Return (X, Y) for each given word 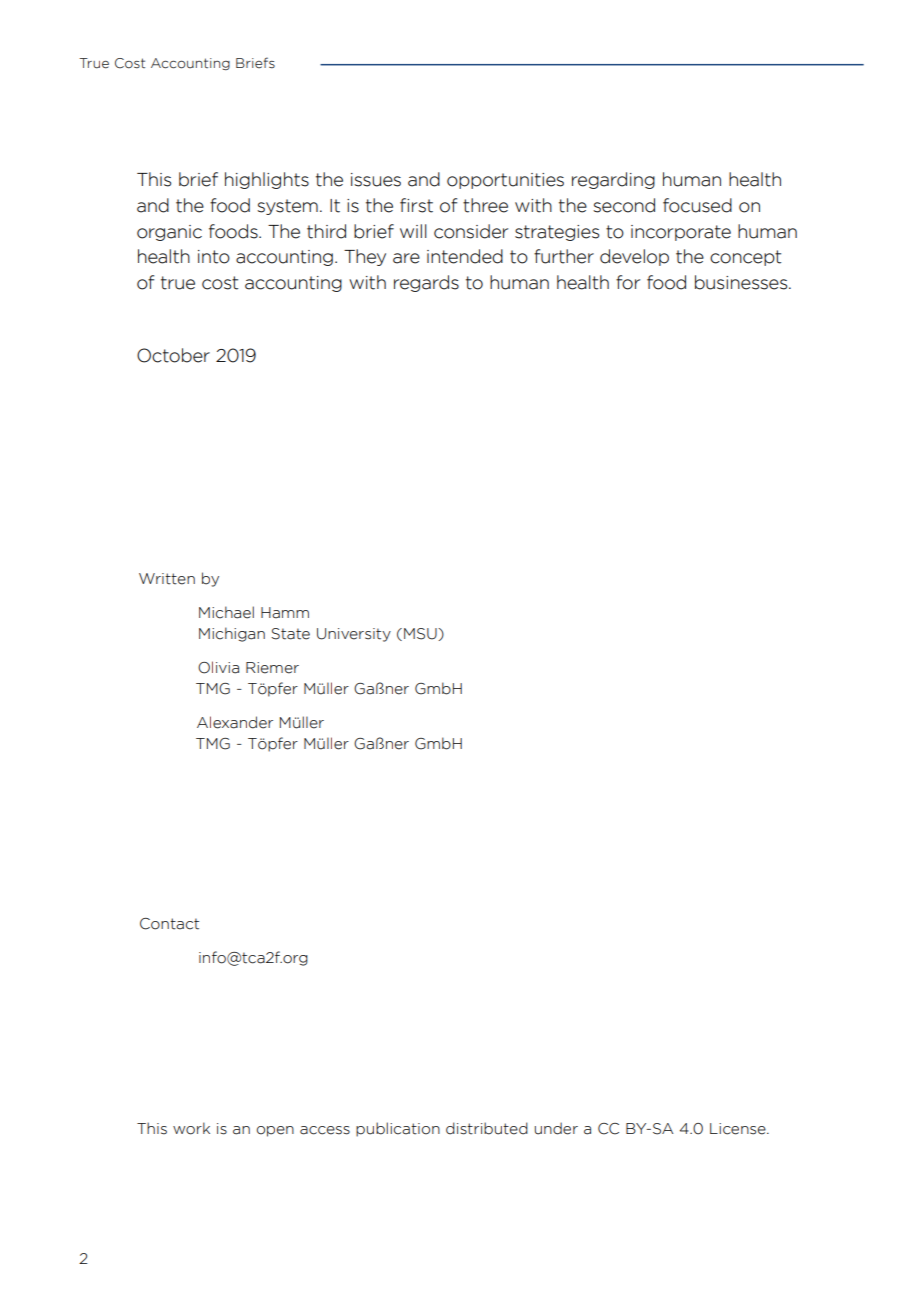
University (354, 635)
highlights (267, 180)
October (173, 355)
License (739, 1129)
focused (697, 205)
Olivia (218, 667)
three (485, 205)
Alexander (235, 722)
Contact (169, 924)
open (275, 1131)
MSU (421, 634)
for (628, 282)
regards (426, 283)
